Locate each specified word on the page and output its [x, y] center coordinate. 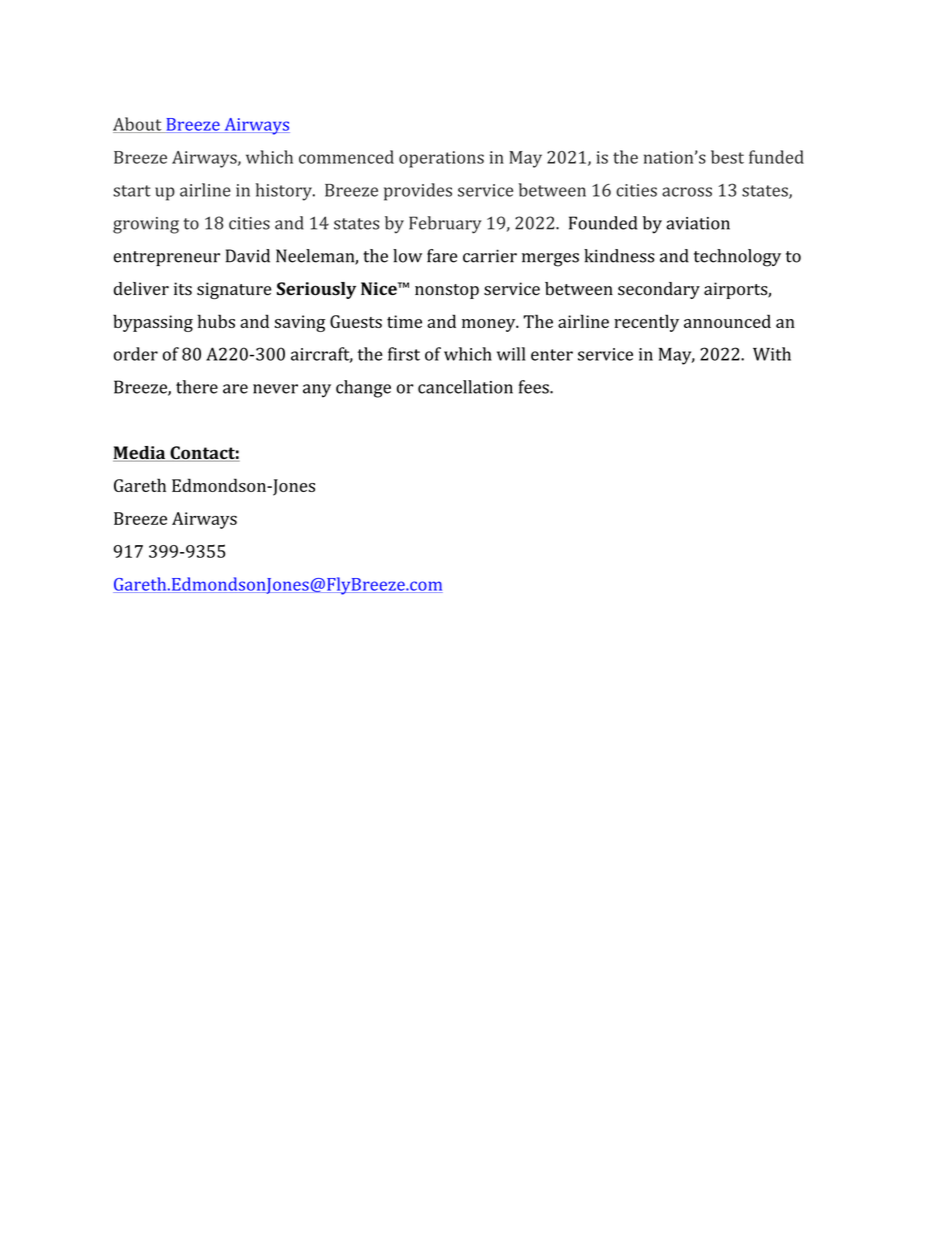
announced [727, 321]
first [404, 354]
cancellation [465, 387]
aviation [698, 223]
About [138, 125]
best [727, 157]
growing [146, 225]
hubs [216, 321]
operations [441, 159]
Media [140, 454]
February [445, 225]
